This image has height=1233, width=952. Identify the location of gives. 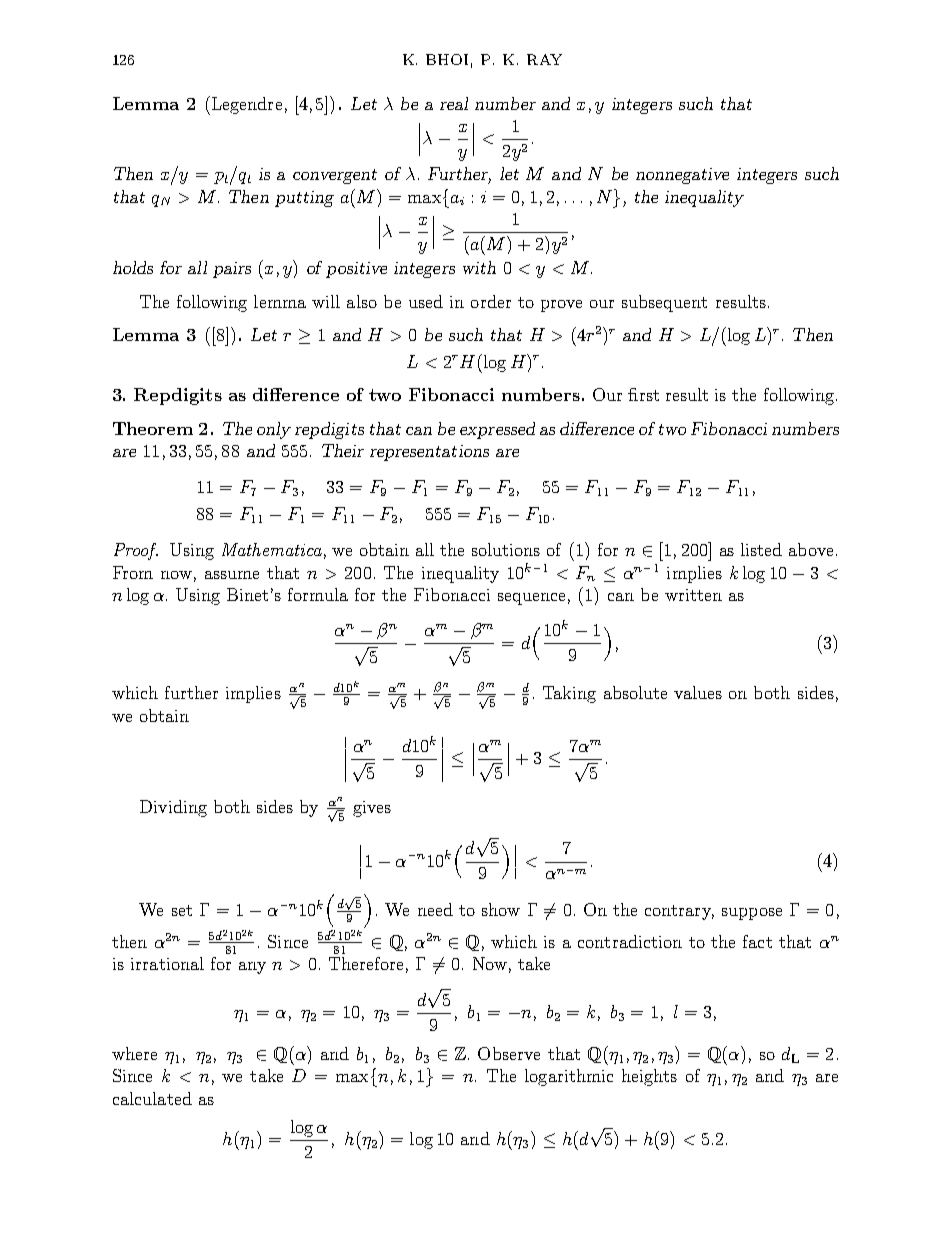
(372, 809).
